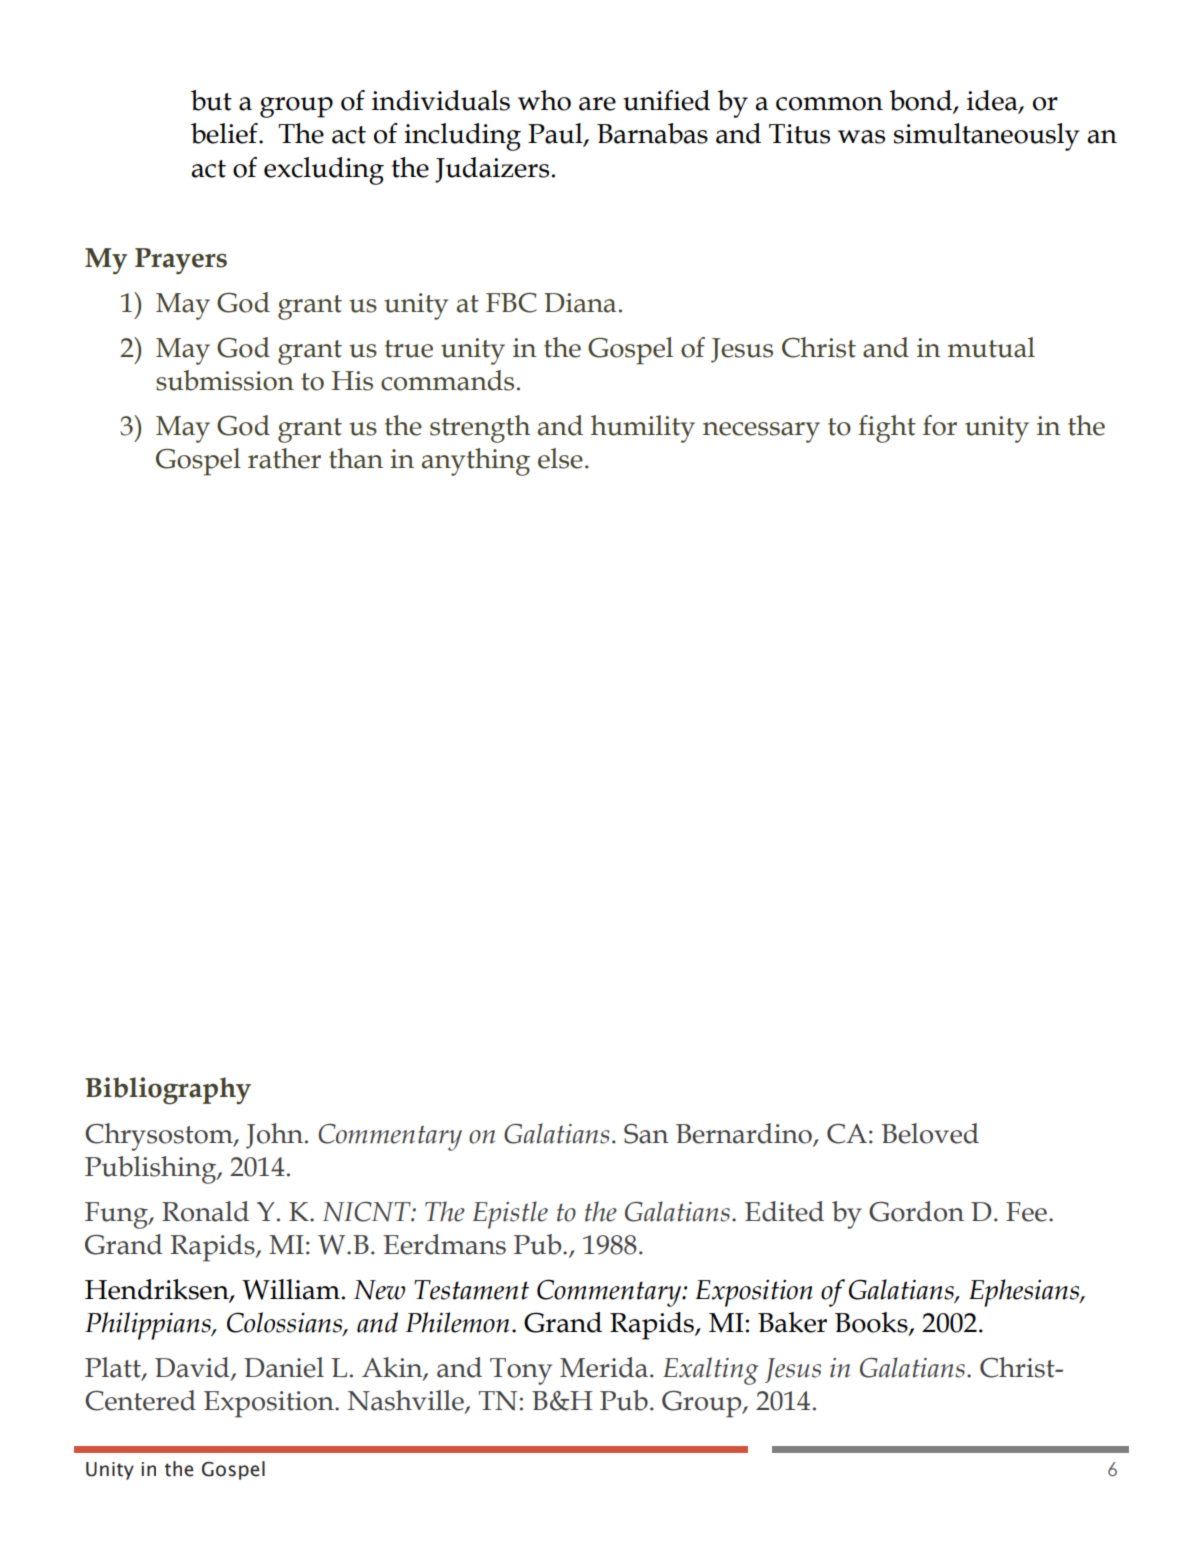 This screenshot has width=1203, height=1557. I want to click on bond, so click(921, 101).
